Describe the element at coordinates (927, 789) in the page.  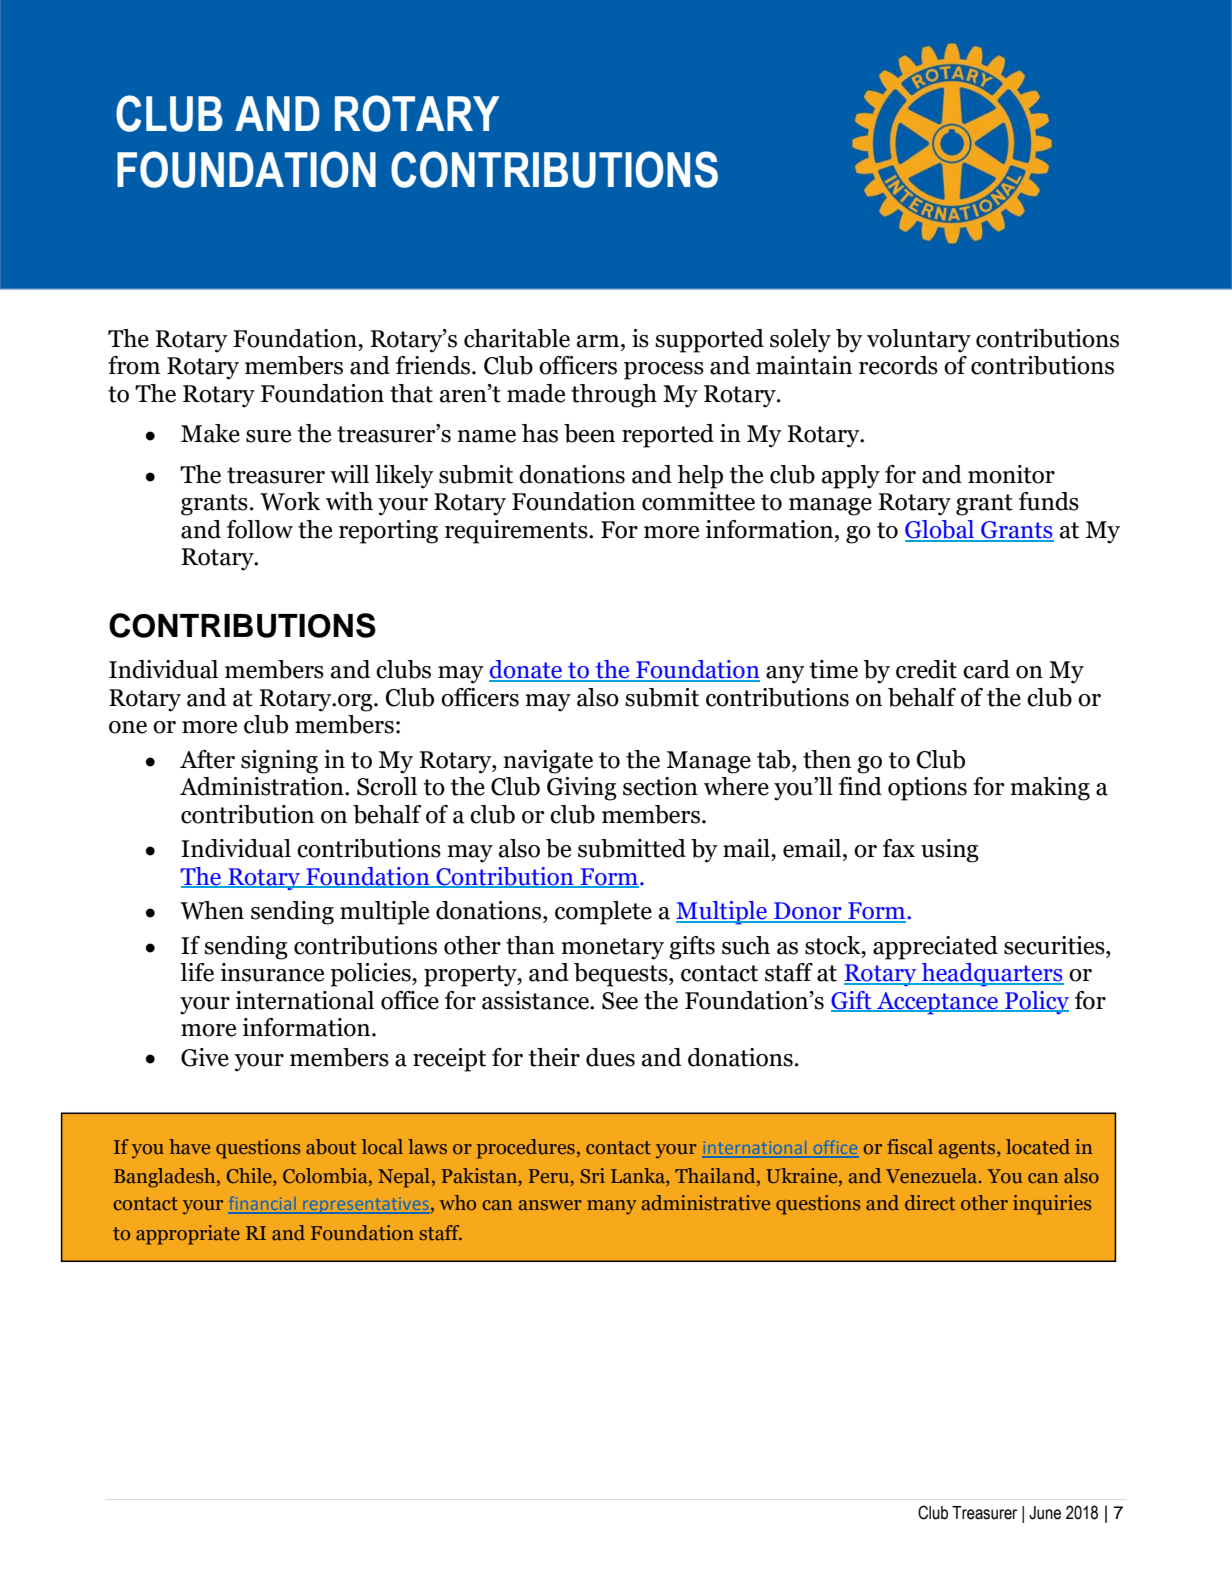
I see `options` at that location.
